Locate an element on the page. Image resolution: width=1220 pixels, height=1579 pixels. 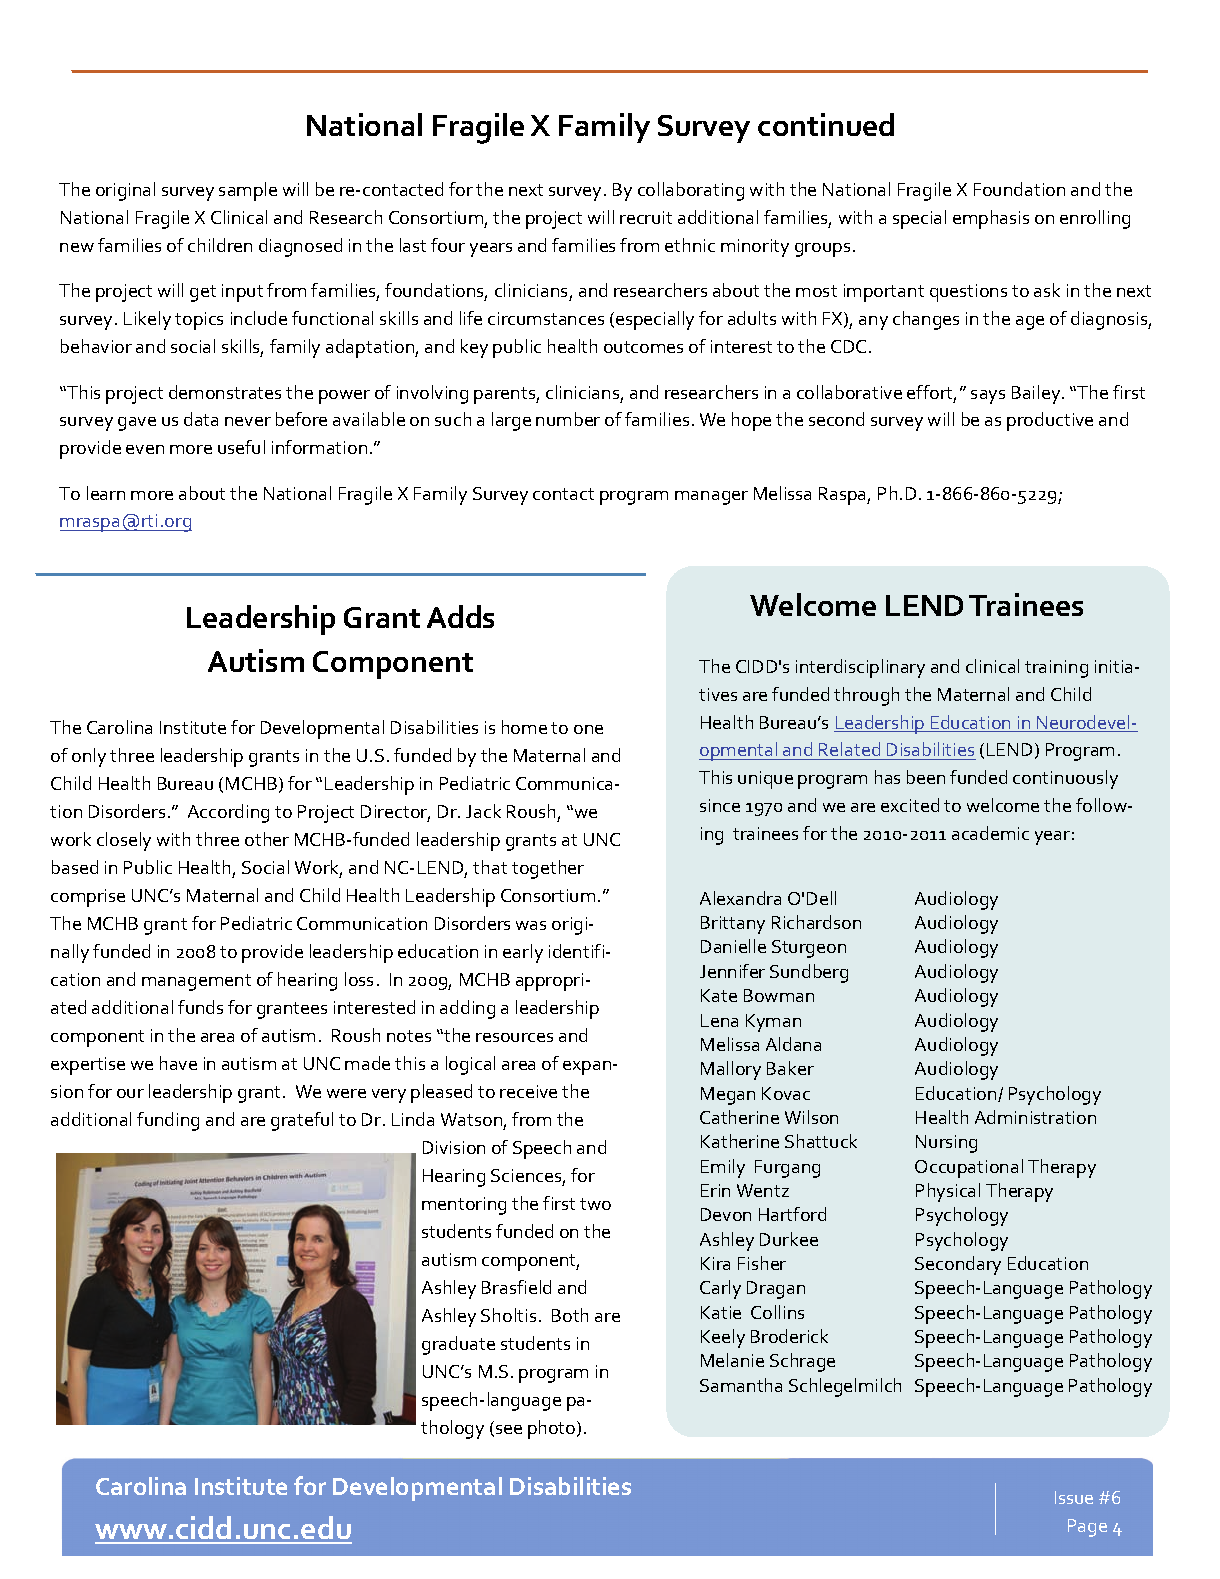
Issue is located at coordinates (1074, 1497).
